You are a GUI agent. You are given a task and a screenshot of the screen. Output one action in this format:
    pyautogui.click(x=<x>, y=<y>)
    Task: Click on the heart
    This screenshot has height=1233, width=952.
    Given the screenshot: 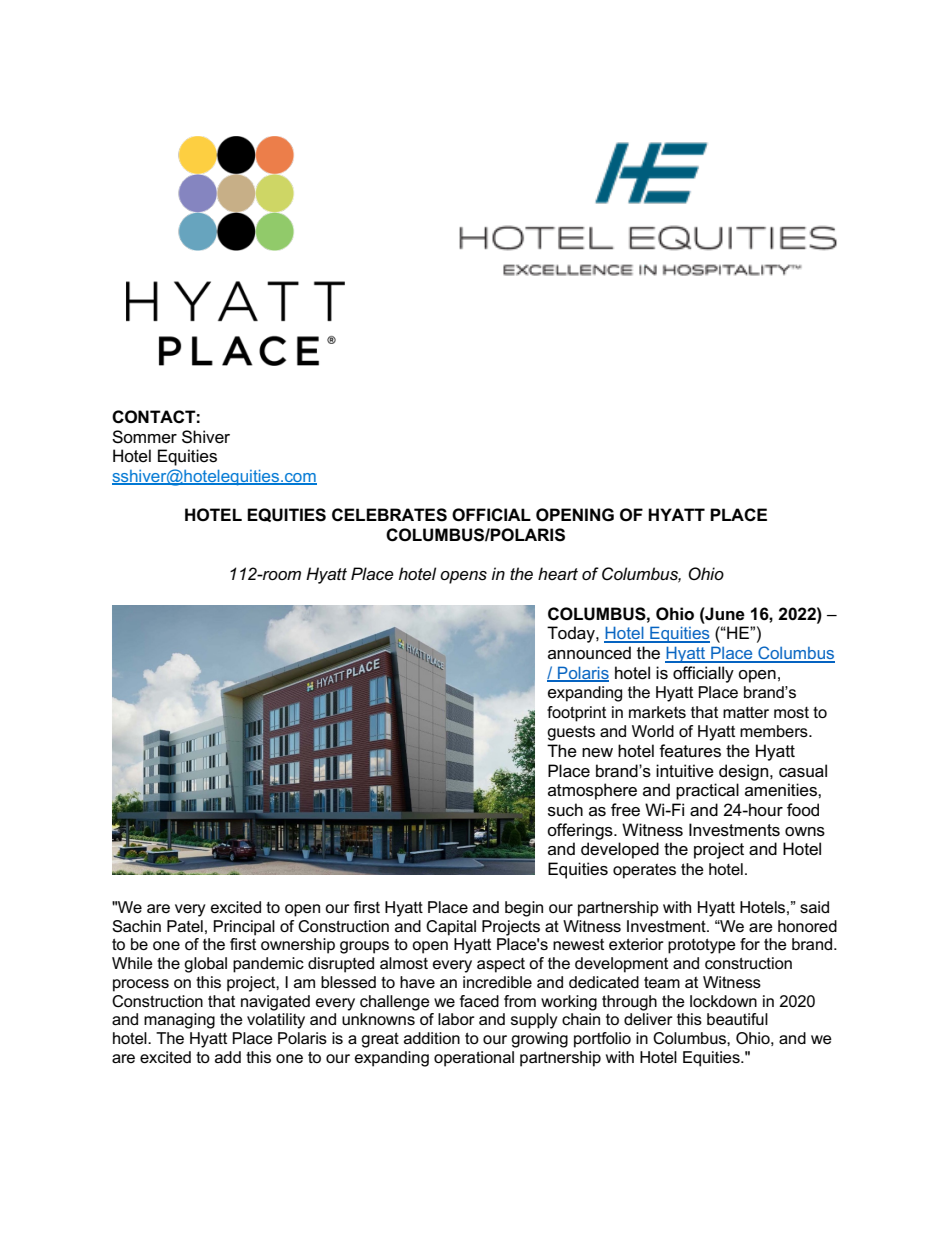 What is the action you would take?
    pyautogui.click(x=558, y=574)
